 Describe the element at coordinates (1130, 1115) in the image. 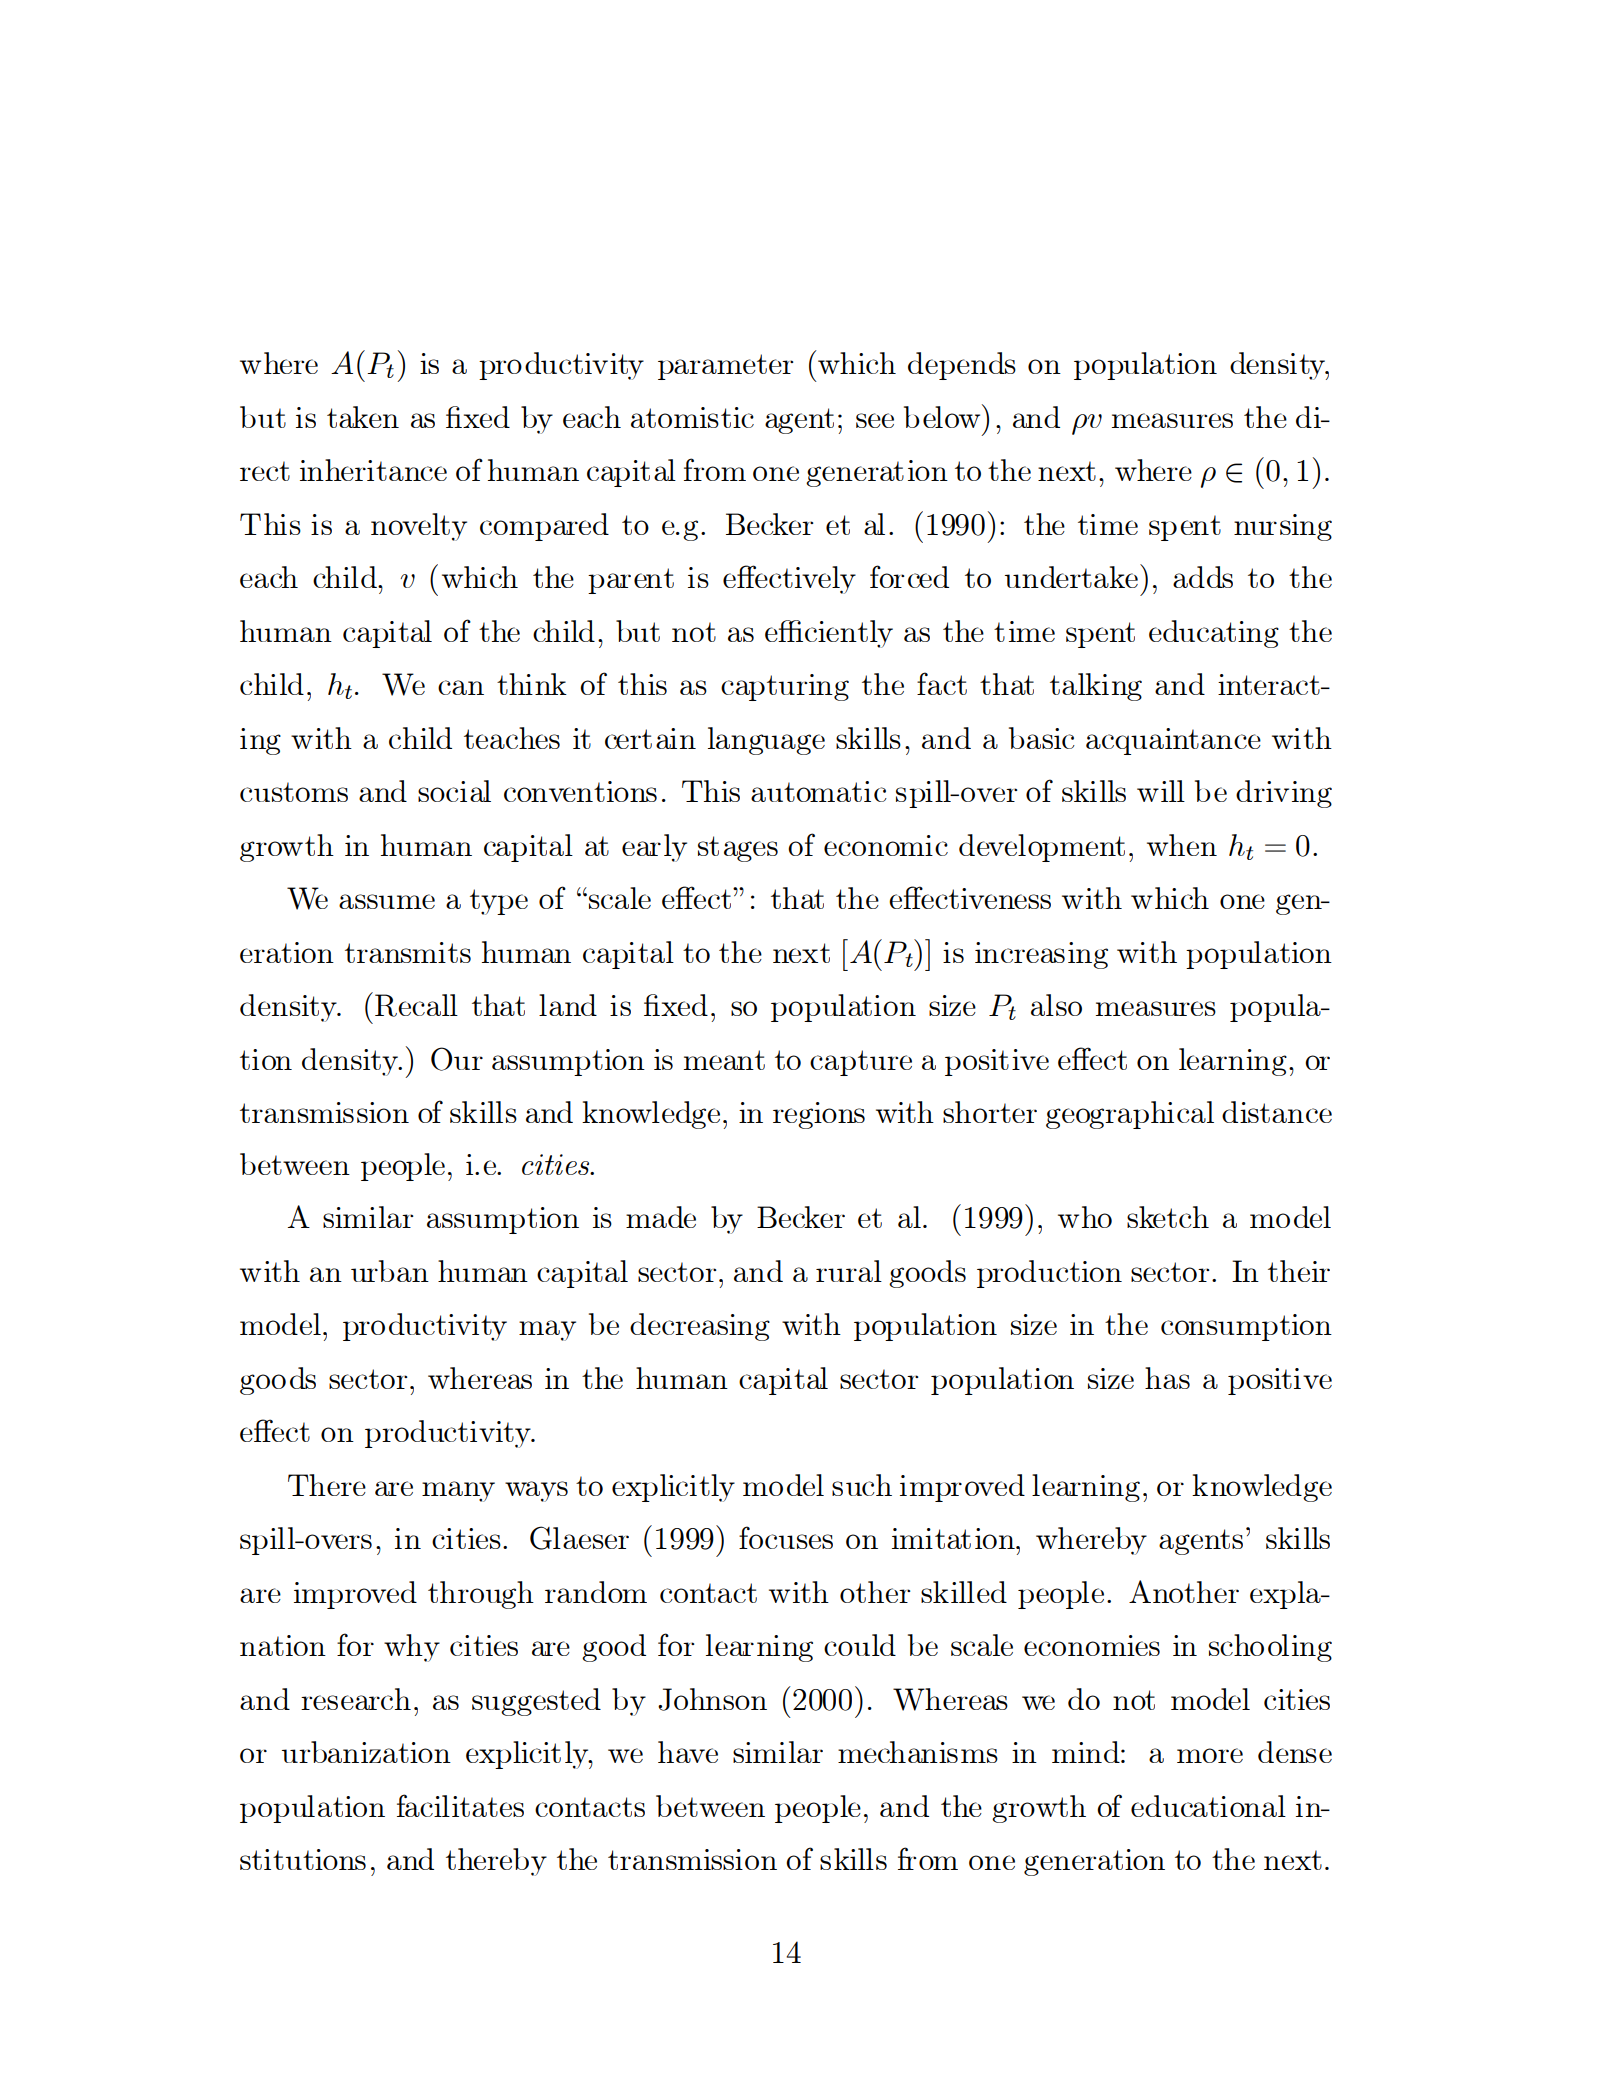

I see `geographical` at that location.
